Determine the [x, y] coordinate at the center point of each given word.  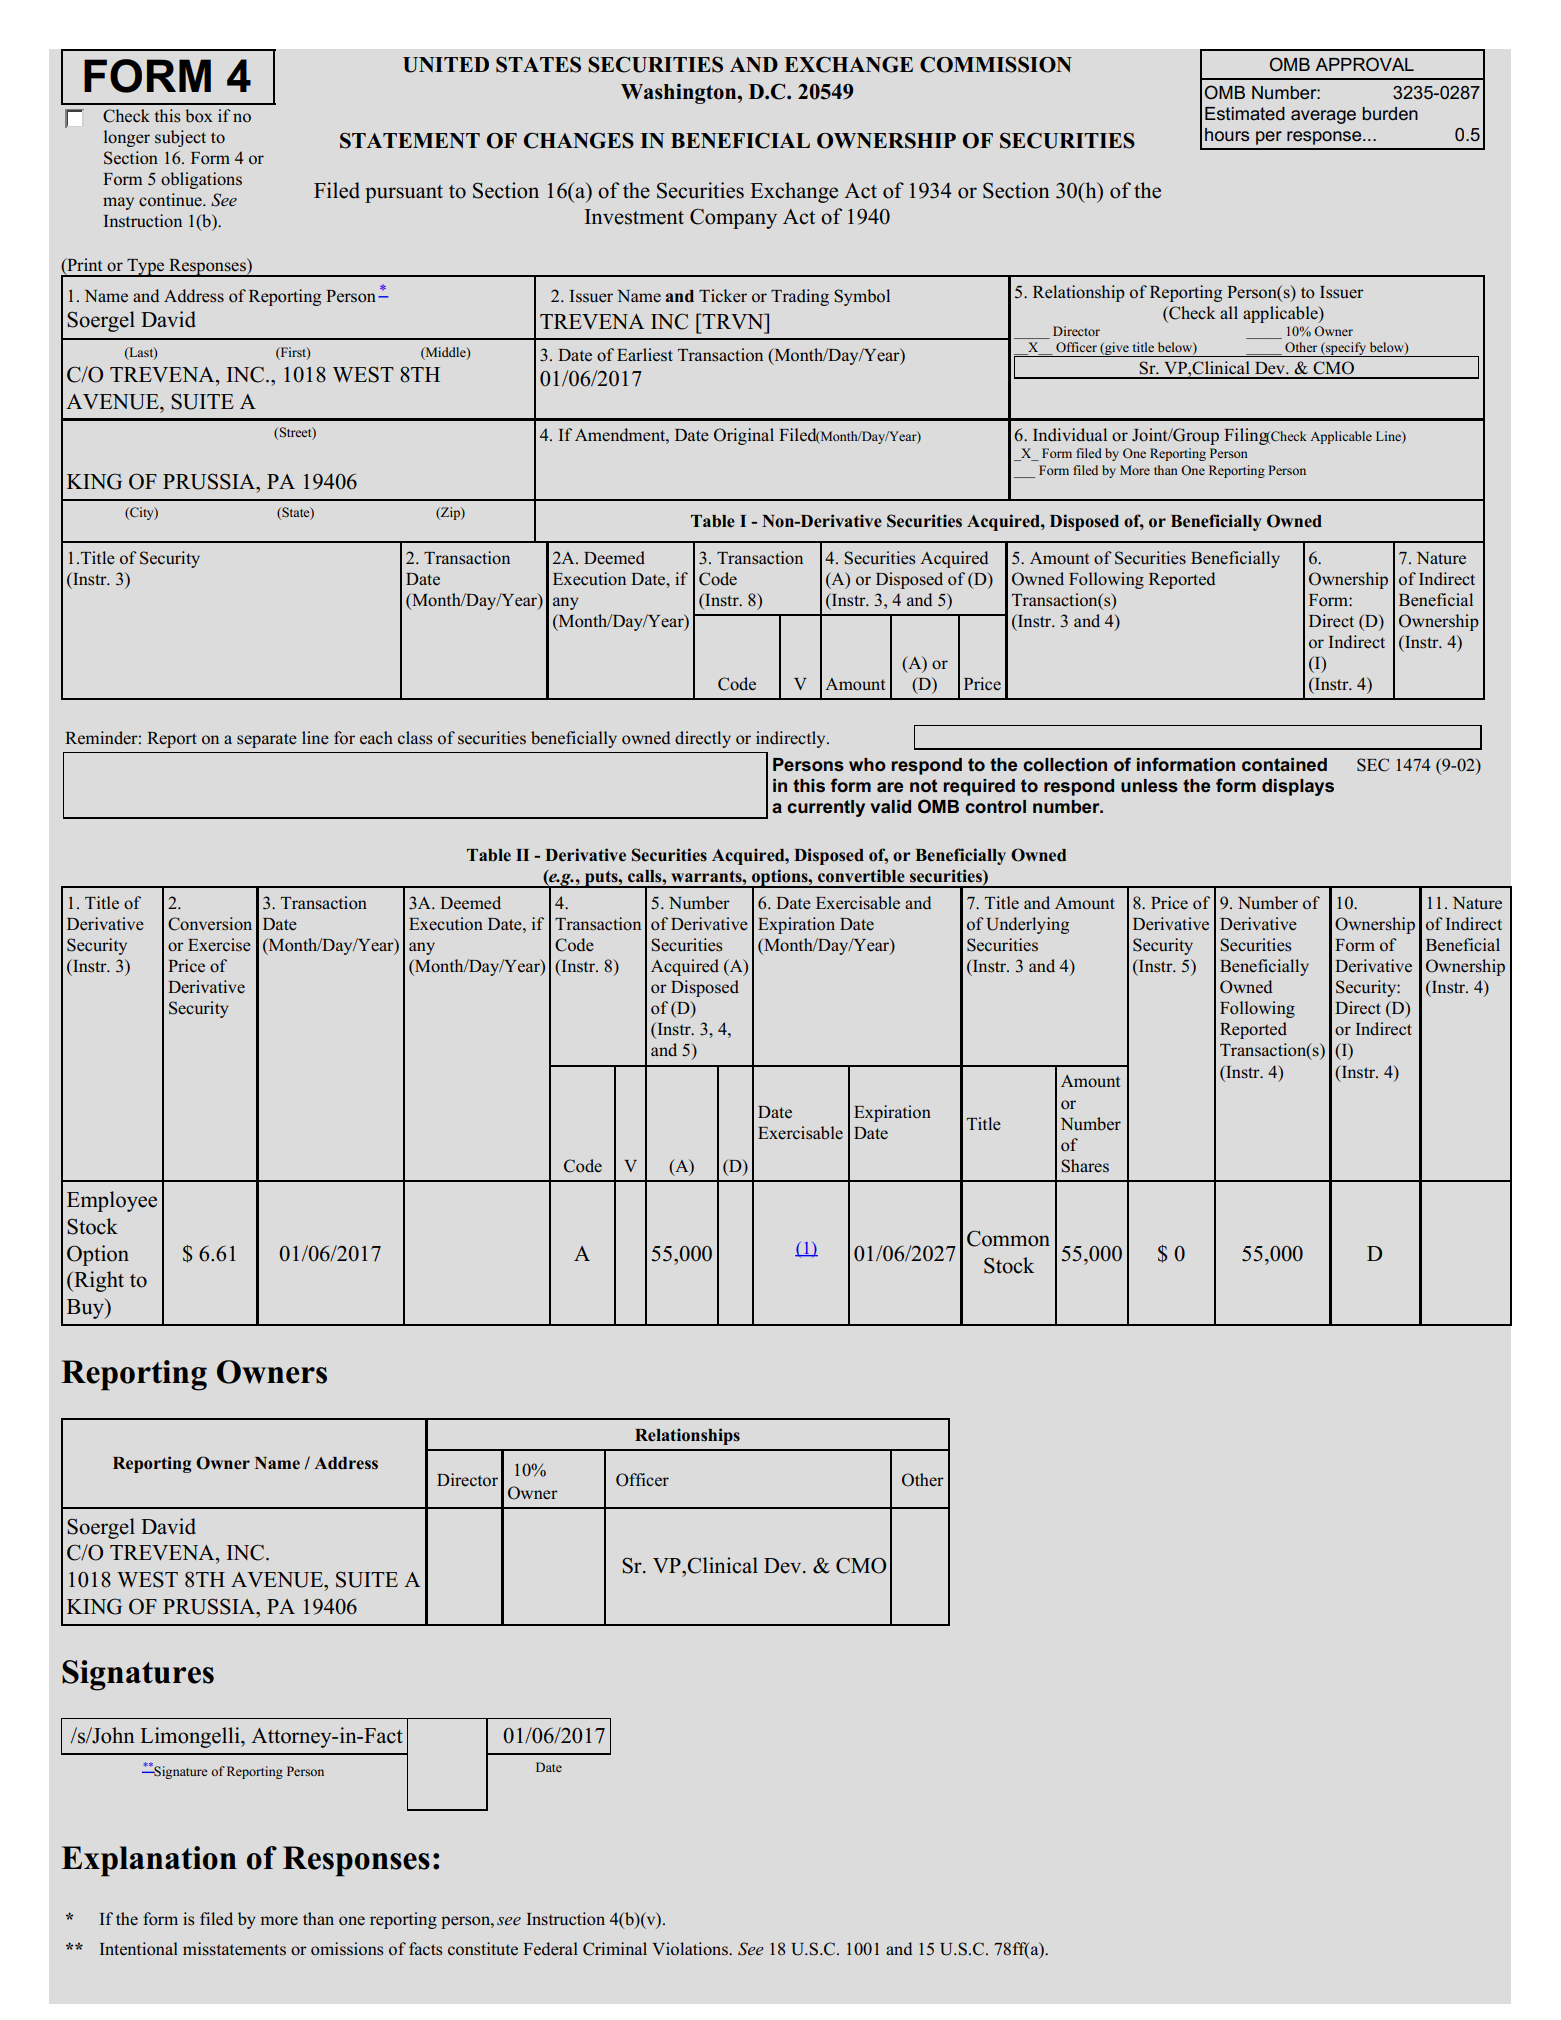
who [867, 764]
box [199, 116]
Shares [1085, 1166]
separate [267, 740]
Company [733, 218]
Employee [112, 1201]
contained [1284, 765]
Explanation [149, 1861]
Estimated [1245, 113]
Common [1008, 1238]
